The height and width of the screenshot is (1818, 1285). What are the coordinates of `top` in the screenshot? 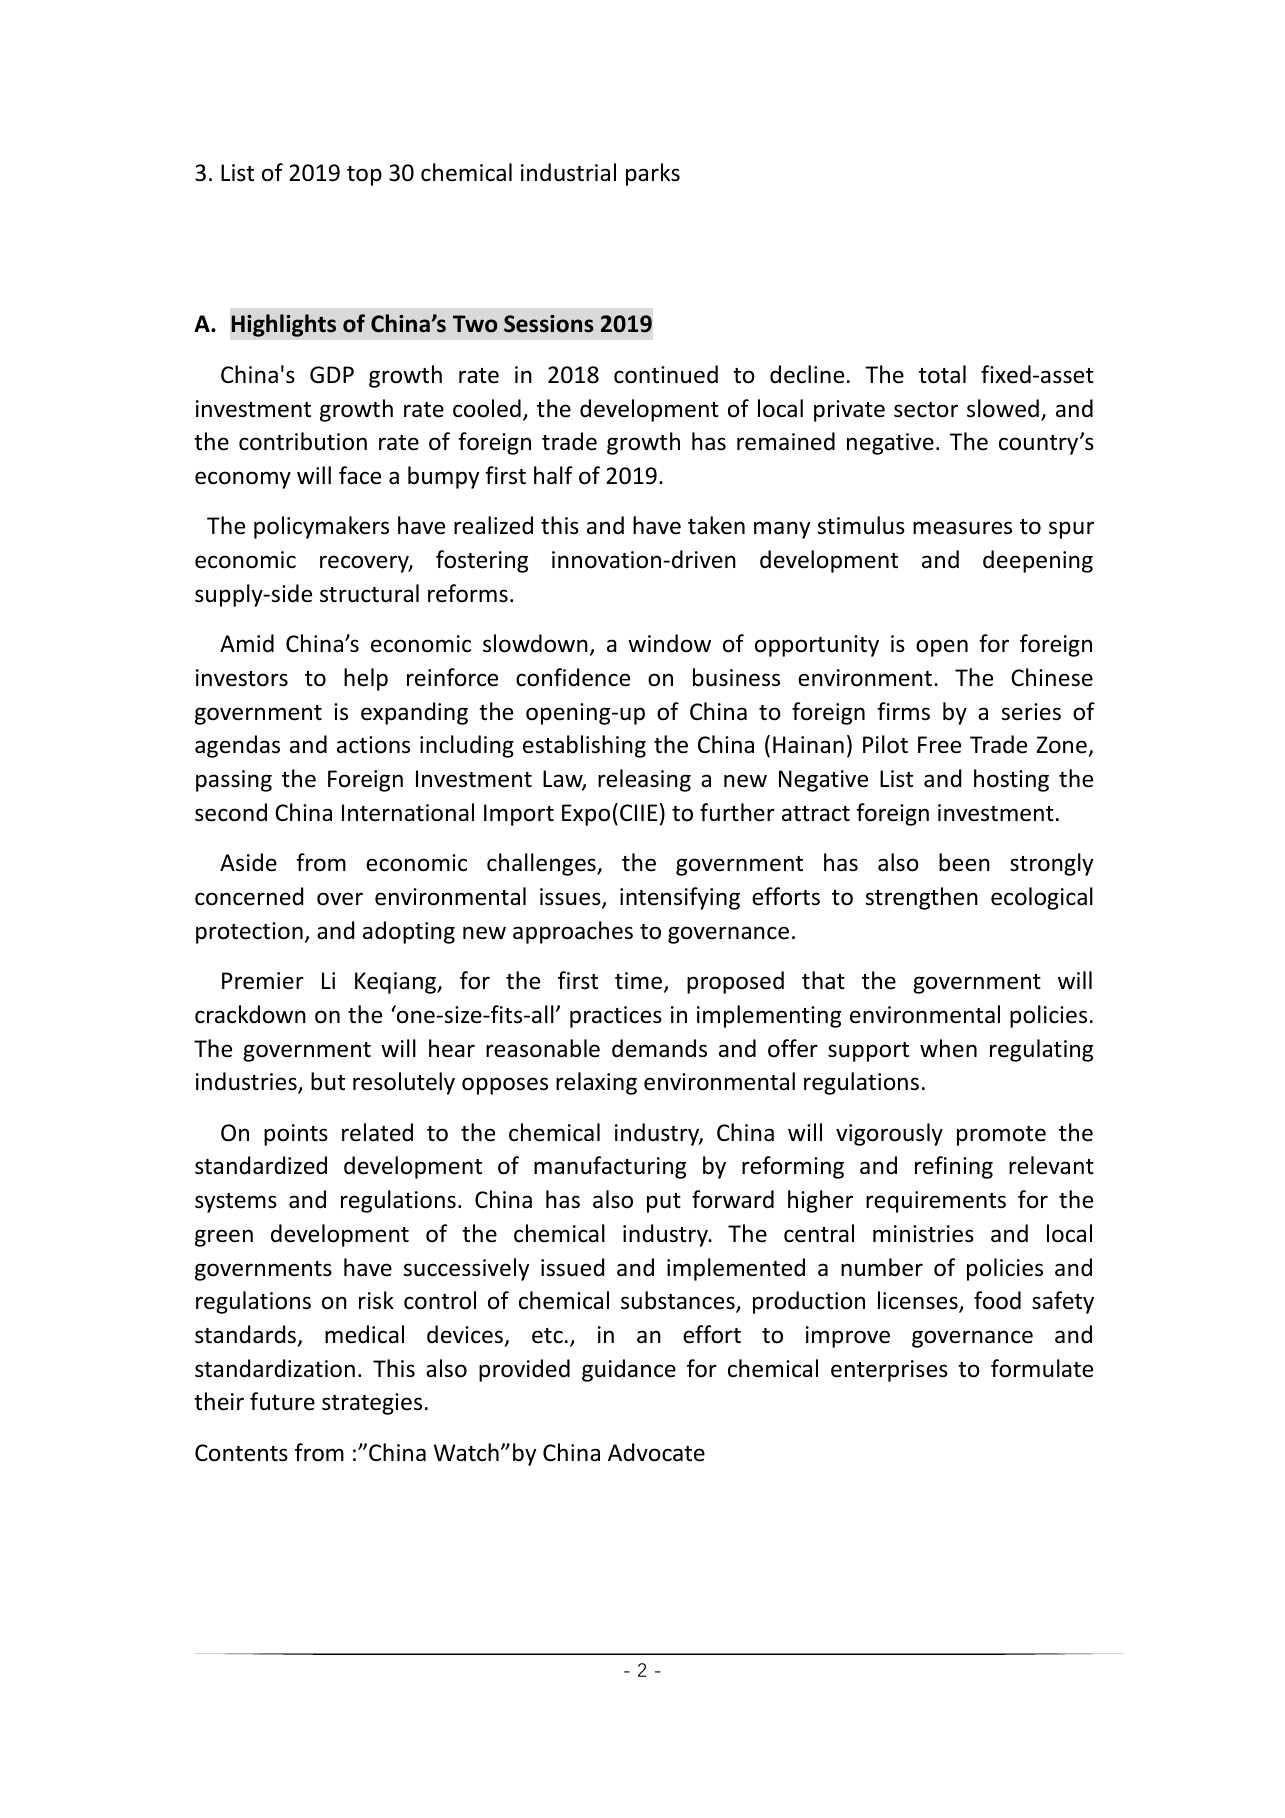 It's located at (364, 176).
